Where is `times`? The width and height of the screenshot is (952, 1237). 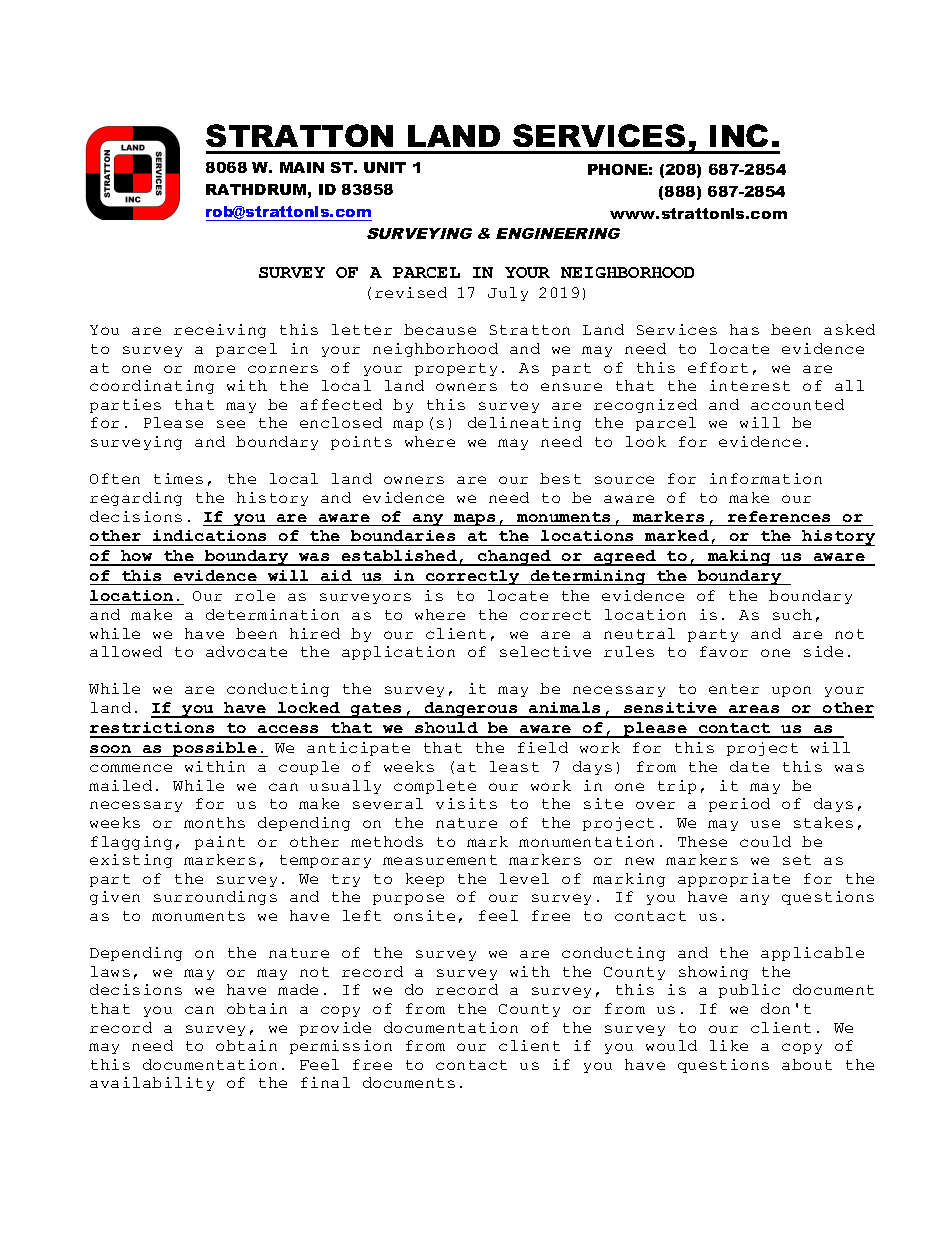 times is located at coordinates (178, 478).
